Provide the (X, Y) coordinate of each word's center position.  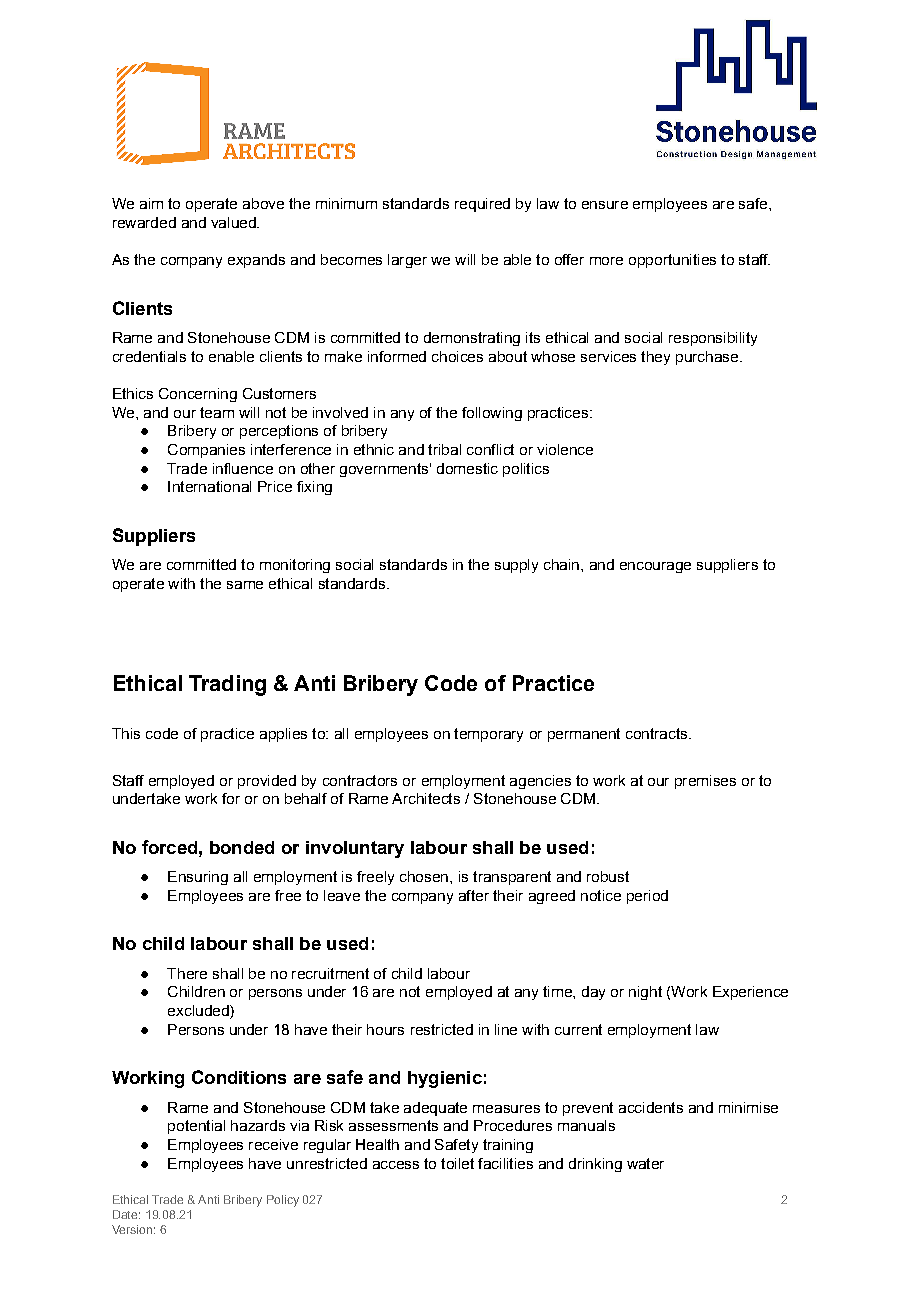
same (245, 585)
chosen (425, 876)
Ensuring (198, 878)
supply (516, 566)
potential (196, 1127)
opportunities (672, 261)
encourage (655, 567)
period (647, 897)
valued (234, 222)
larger (407, 261)
